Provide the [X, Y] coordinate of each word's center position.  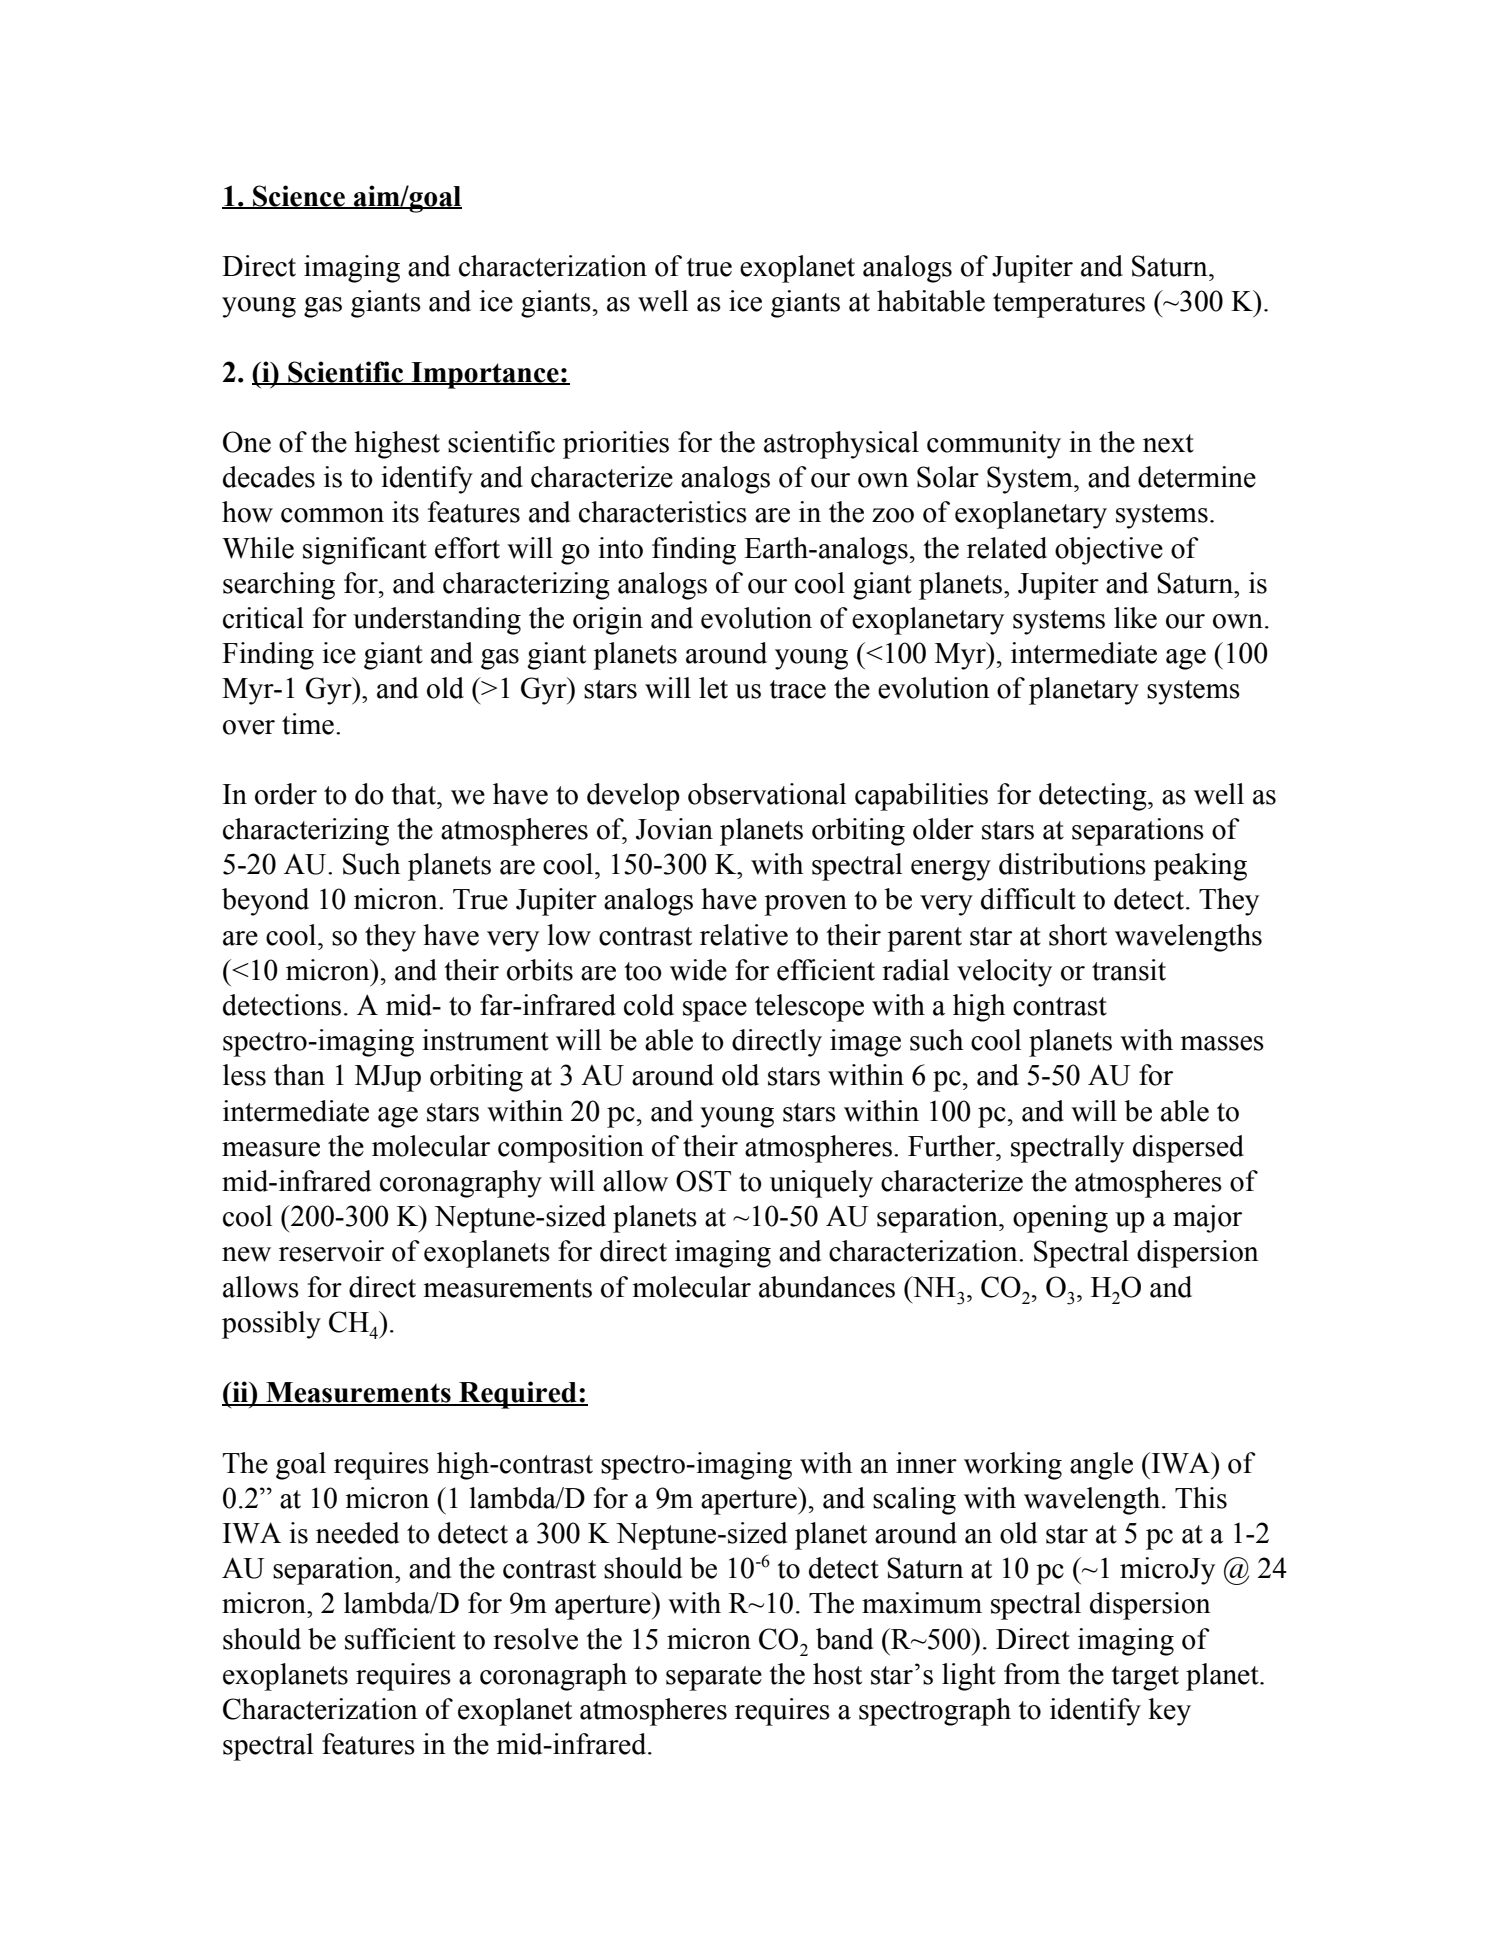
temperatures [1069, 305]
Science [299, 197]
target [1145, 1678]
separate [714, 1678]
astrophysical [841, 445]
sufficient [400, 1639]
